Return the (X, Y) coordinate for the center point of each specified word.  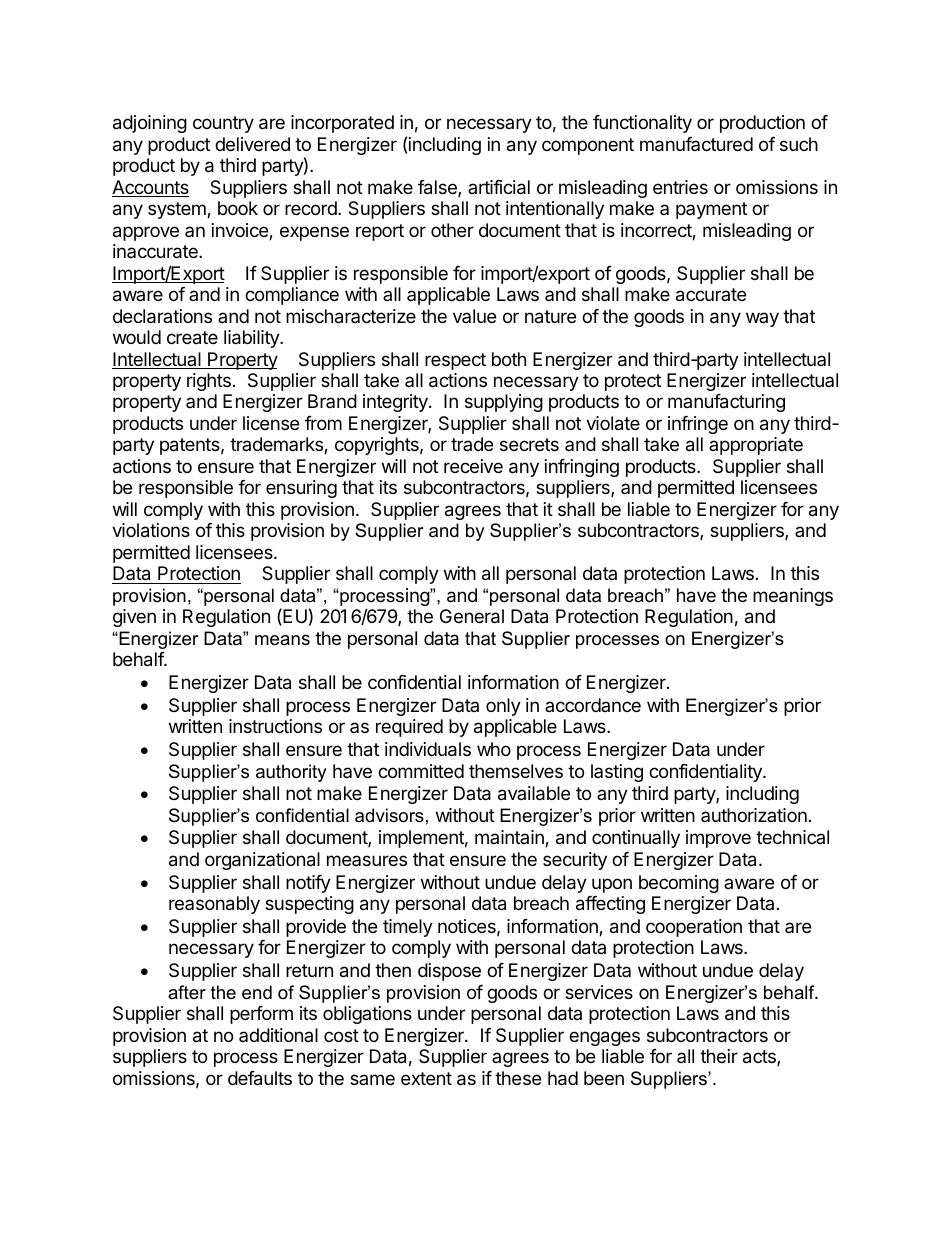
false (438, 188)
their (719, 1056)
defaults (260, 1078)
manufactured (696, 144)
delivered (252, 144)
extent (426, 1078)
